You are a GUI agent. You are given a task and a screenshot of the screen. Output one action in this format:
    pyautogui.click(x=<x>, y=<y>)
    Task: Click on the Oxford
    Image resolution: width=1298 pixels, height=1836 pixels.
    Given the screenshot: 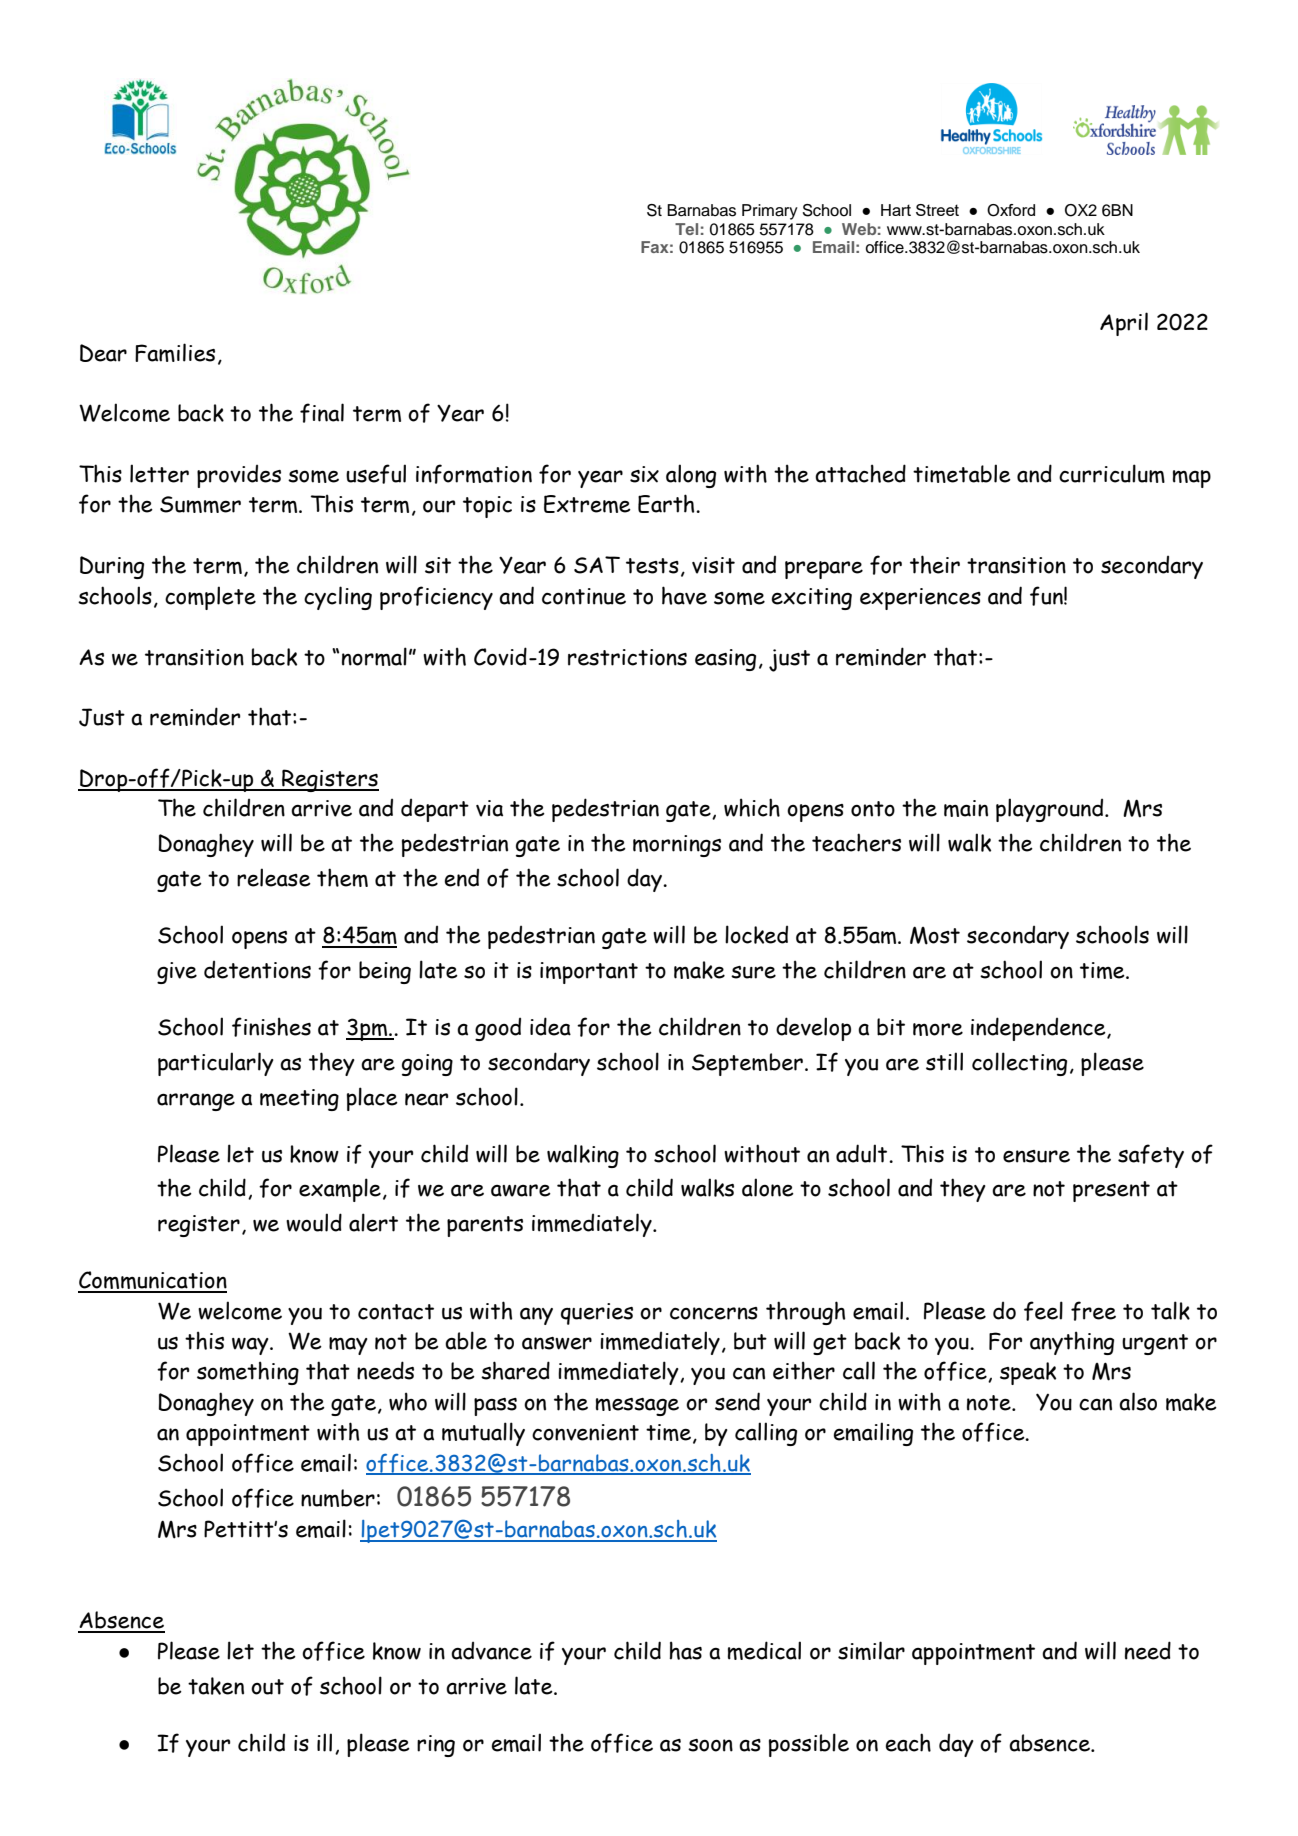 What is the action you would take?
    pyautogui.click(x=1011, y=210)
